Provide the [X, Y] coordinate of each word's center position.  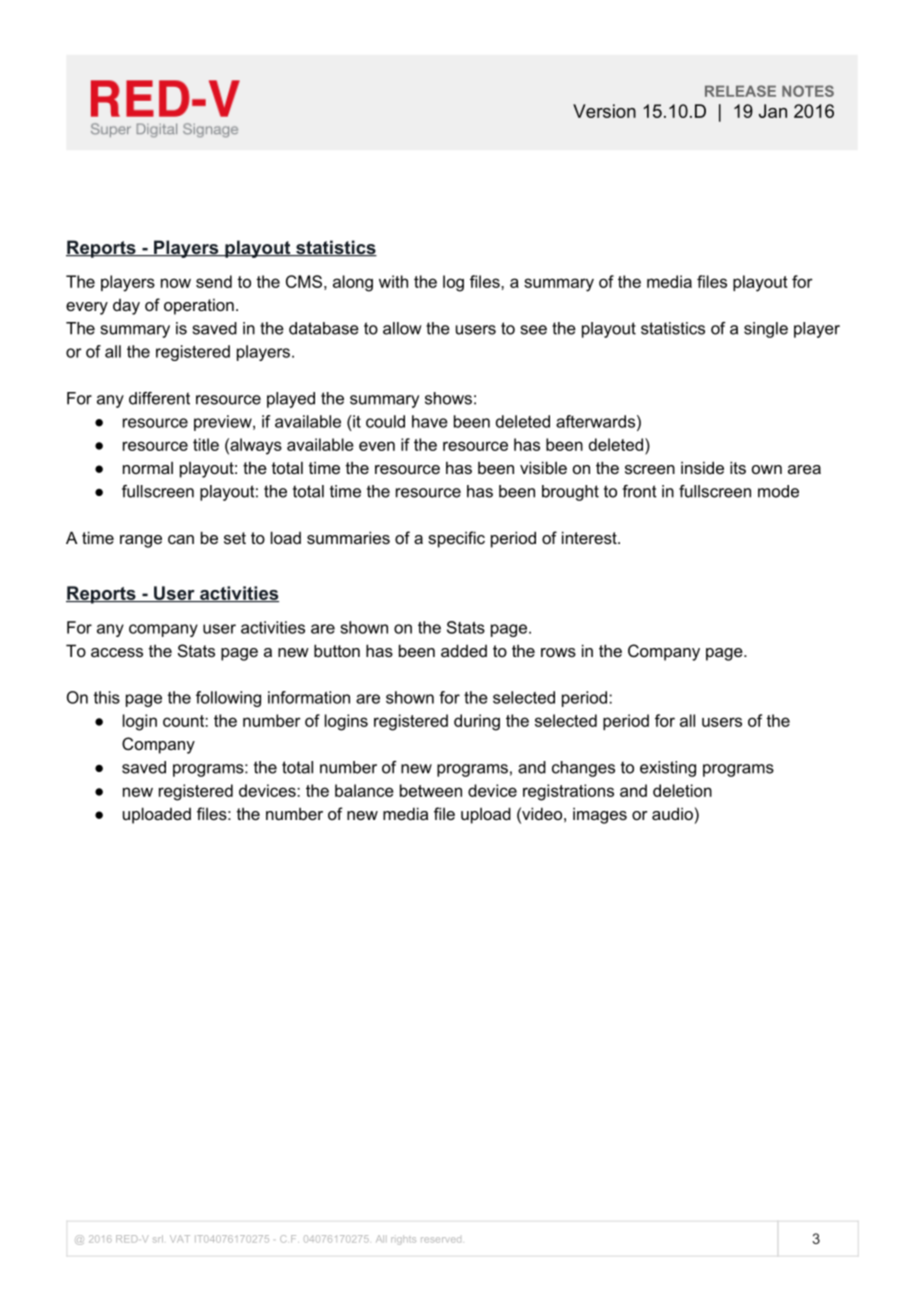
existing [668, 769]
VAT [180, 1239]
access [117, 652]
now [176, 283]
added [464, 650]
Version [604, 111]
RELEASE [740, 91]
